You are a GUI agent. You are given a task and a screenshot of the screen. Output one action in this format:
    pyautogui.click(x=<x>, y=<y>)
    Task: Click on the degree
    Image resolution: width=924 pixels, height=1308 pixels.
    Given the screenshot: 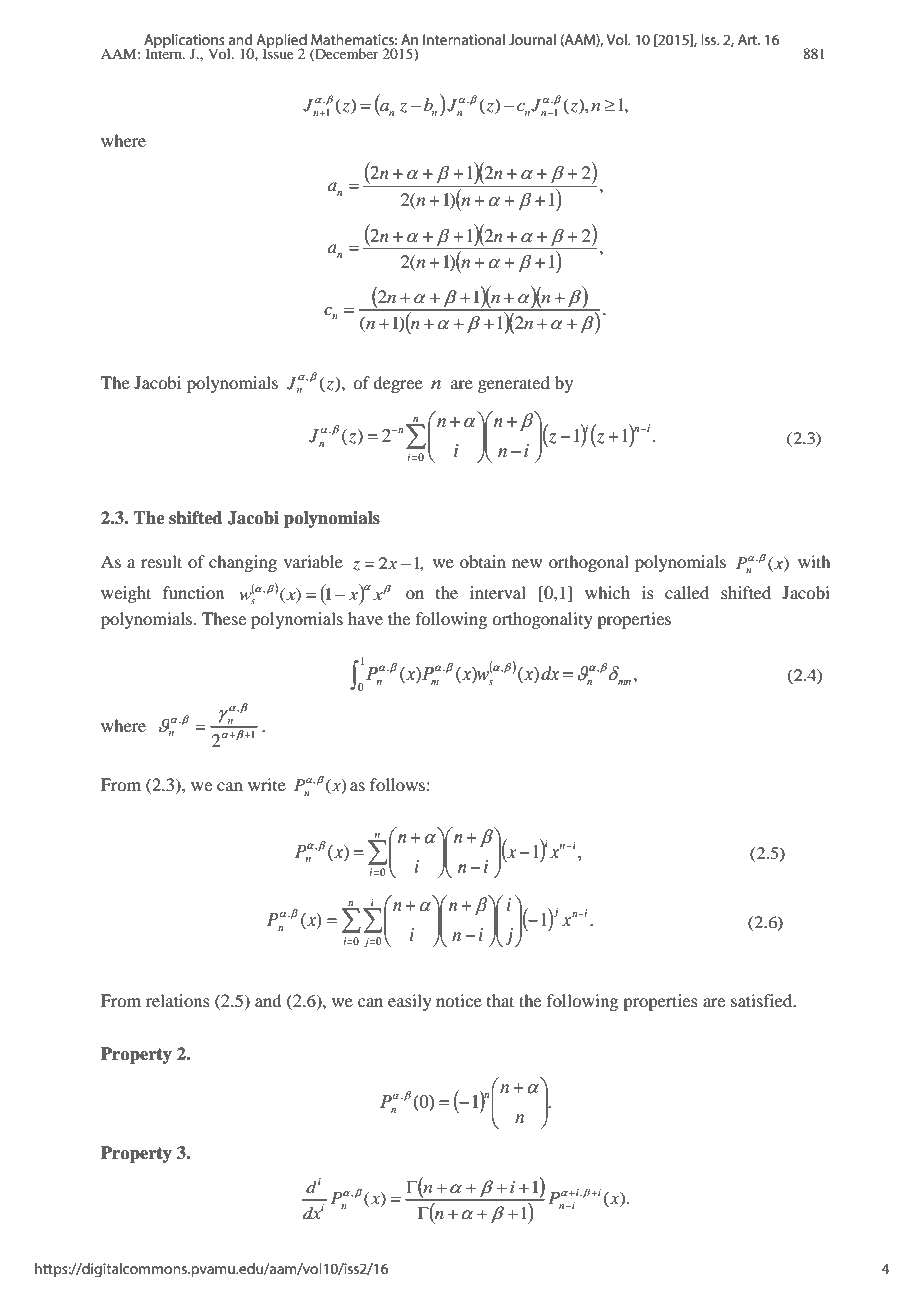 What is the action you would take?
    pyautogui.click(x=398, y=384)
